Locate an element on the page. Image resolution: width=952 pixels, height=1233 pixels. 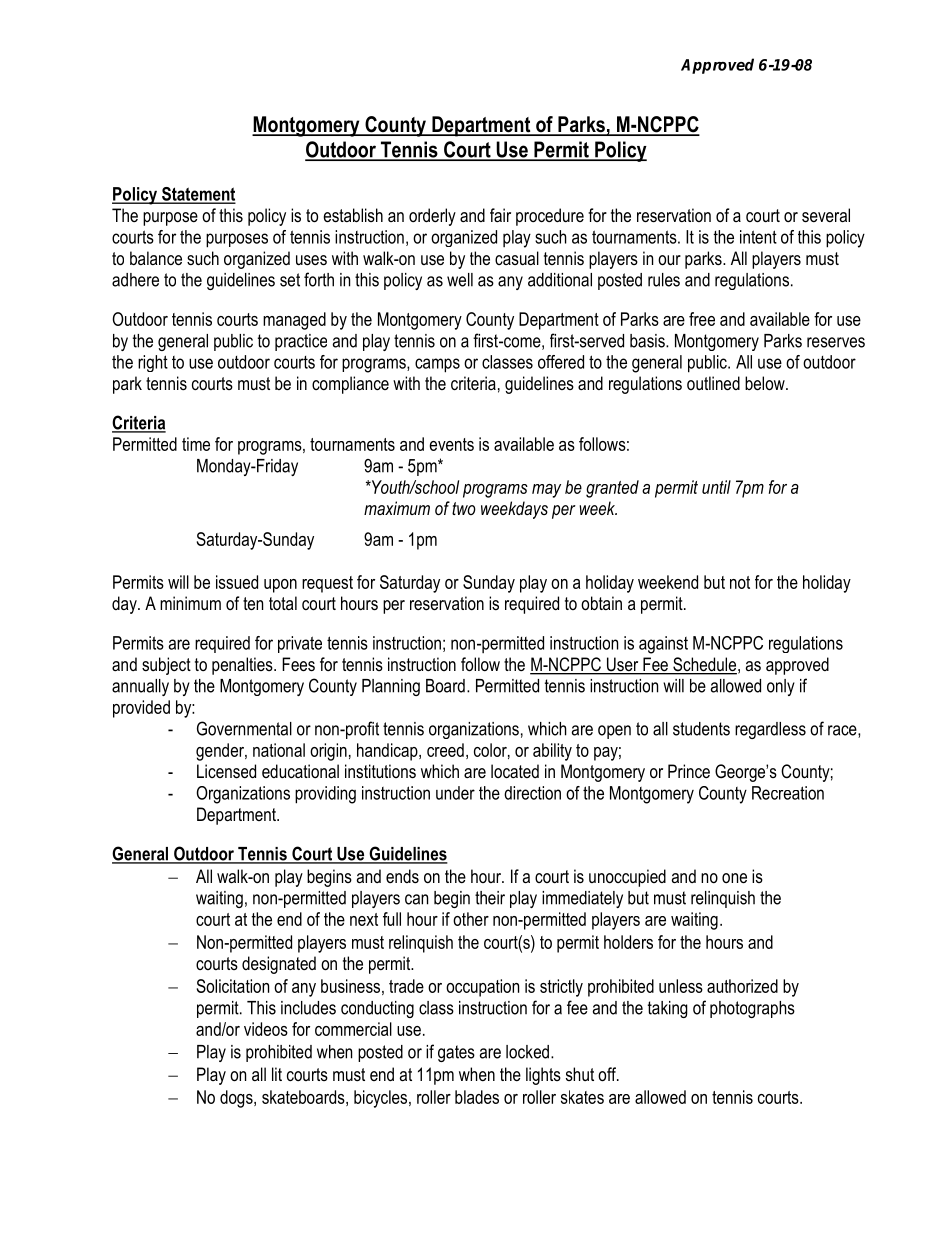
intent is located at coordinates (758, 237).
